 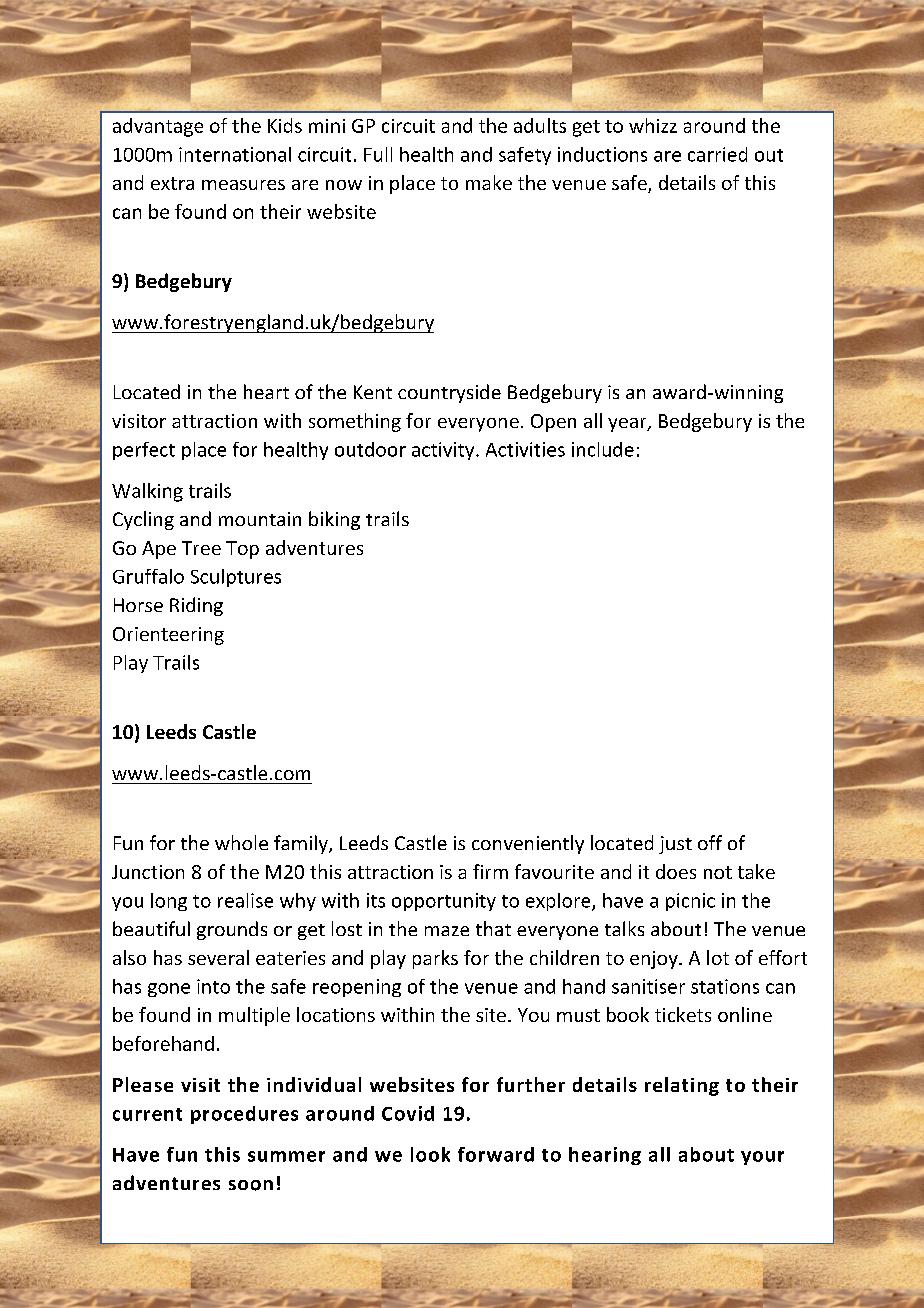 I want to click on opportunity, so click(x=444, y=902).
